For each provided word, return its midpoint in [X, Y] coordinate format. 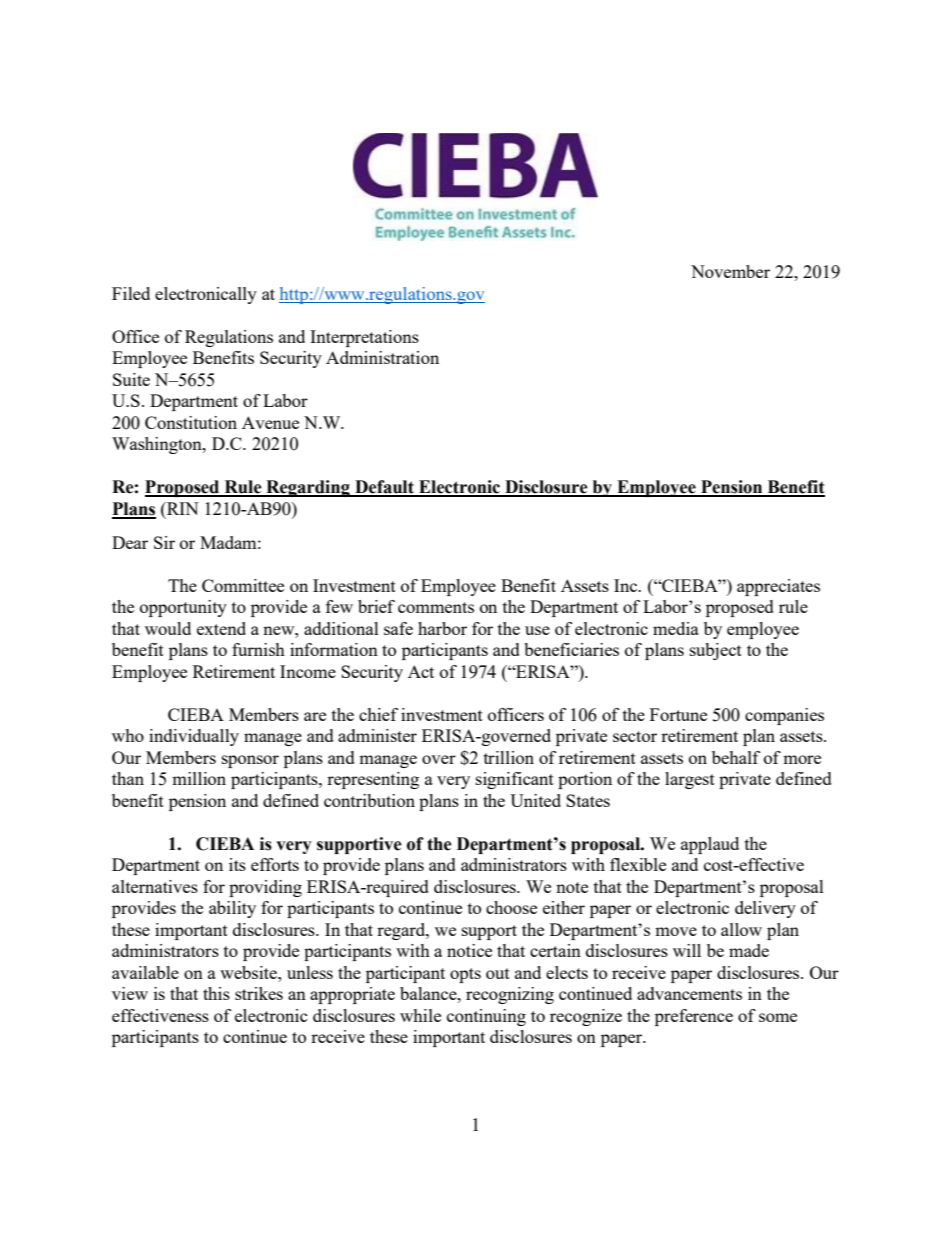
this [216, 993]
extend [221, 628]
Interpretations [364, 338]
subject [716, 651]
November [730, 271]
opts [465, 975]
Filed [131, 293]
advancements [689, 993]
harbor [442, 628]
